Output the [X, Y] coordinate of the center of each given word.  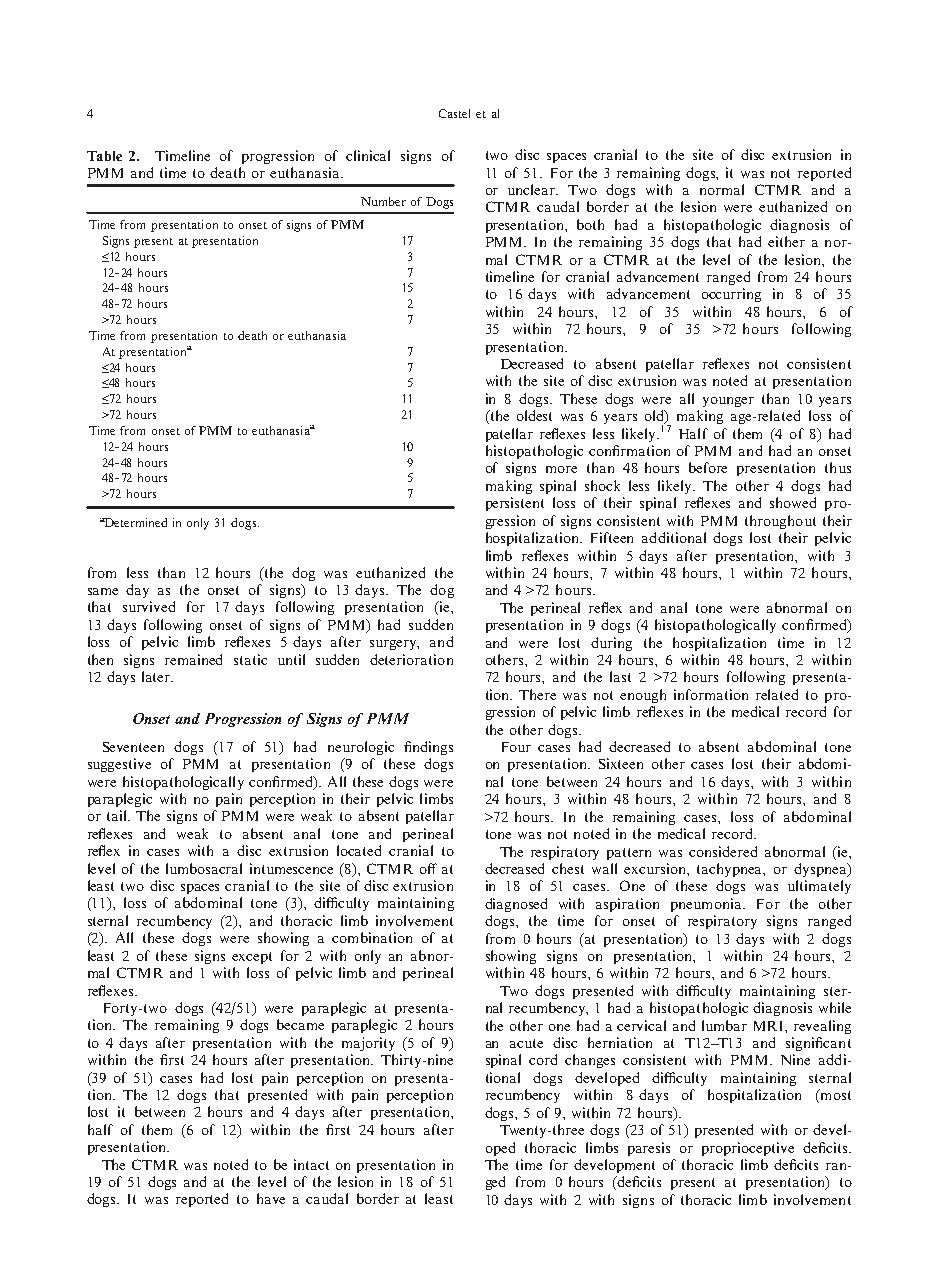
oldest [534, 415]
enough [643, 696]
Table [104, 156]
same [103, 591]
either [786, 241]
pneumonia [707, 905]
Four [516, 747]
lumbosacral [204, 868]
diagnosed [516, 905]
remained [193, 659]
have [271, 1198]
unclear [532, 189]
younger [728, 402]
